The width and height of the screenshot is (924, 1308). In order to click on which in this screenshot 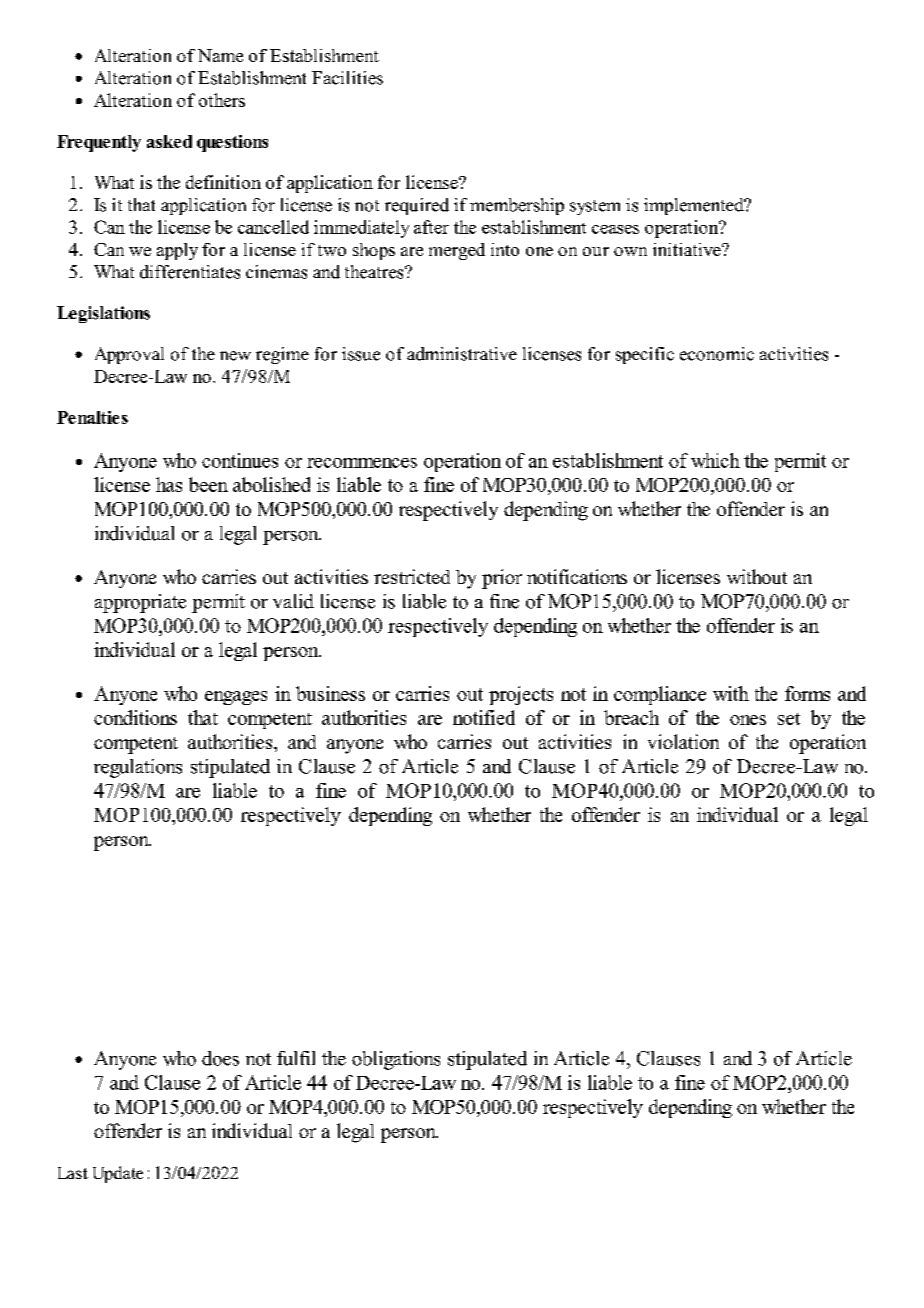, I will do `click(715, 460)`.
